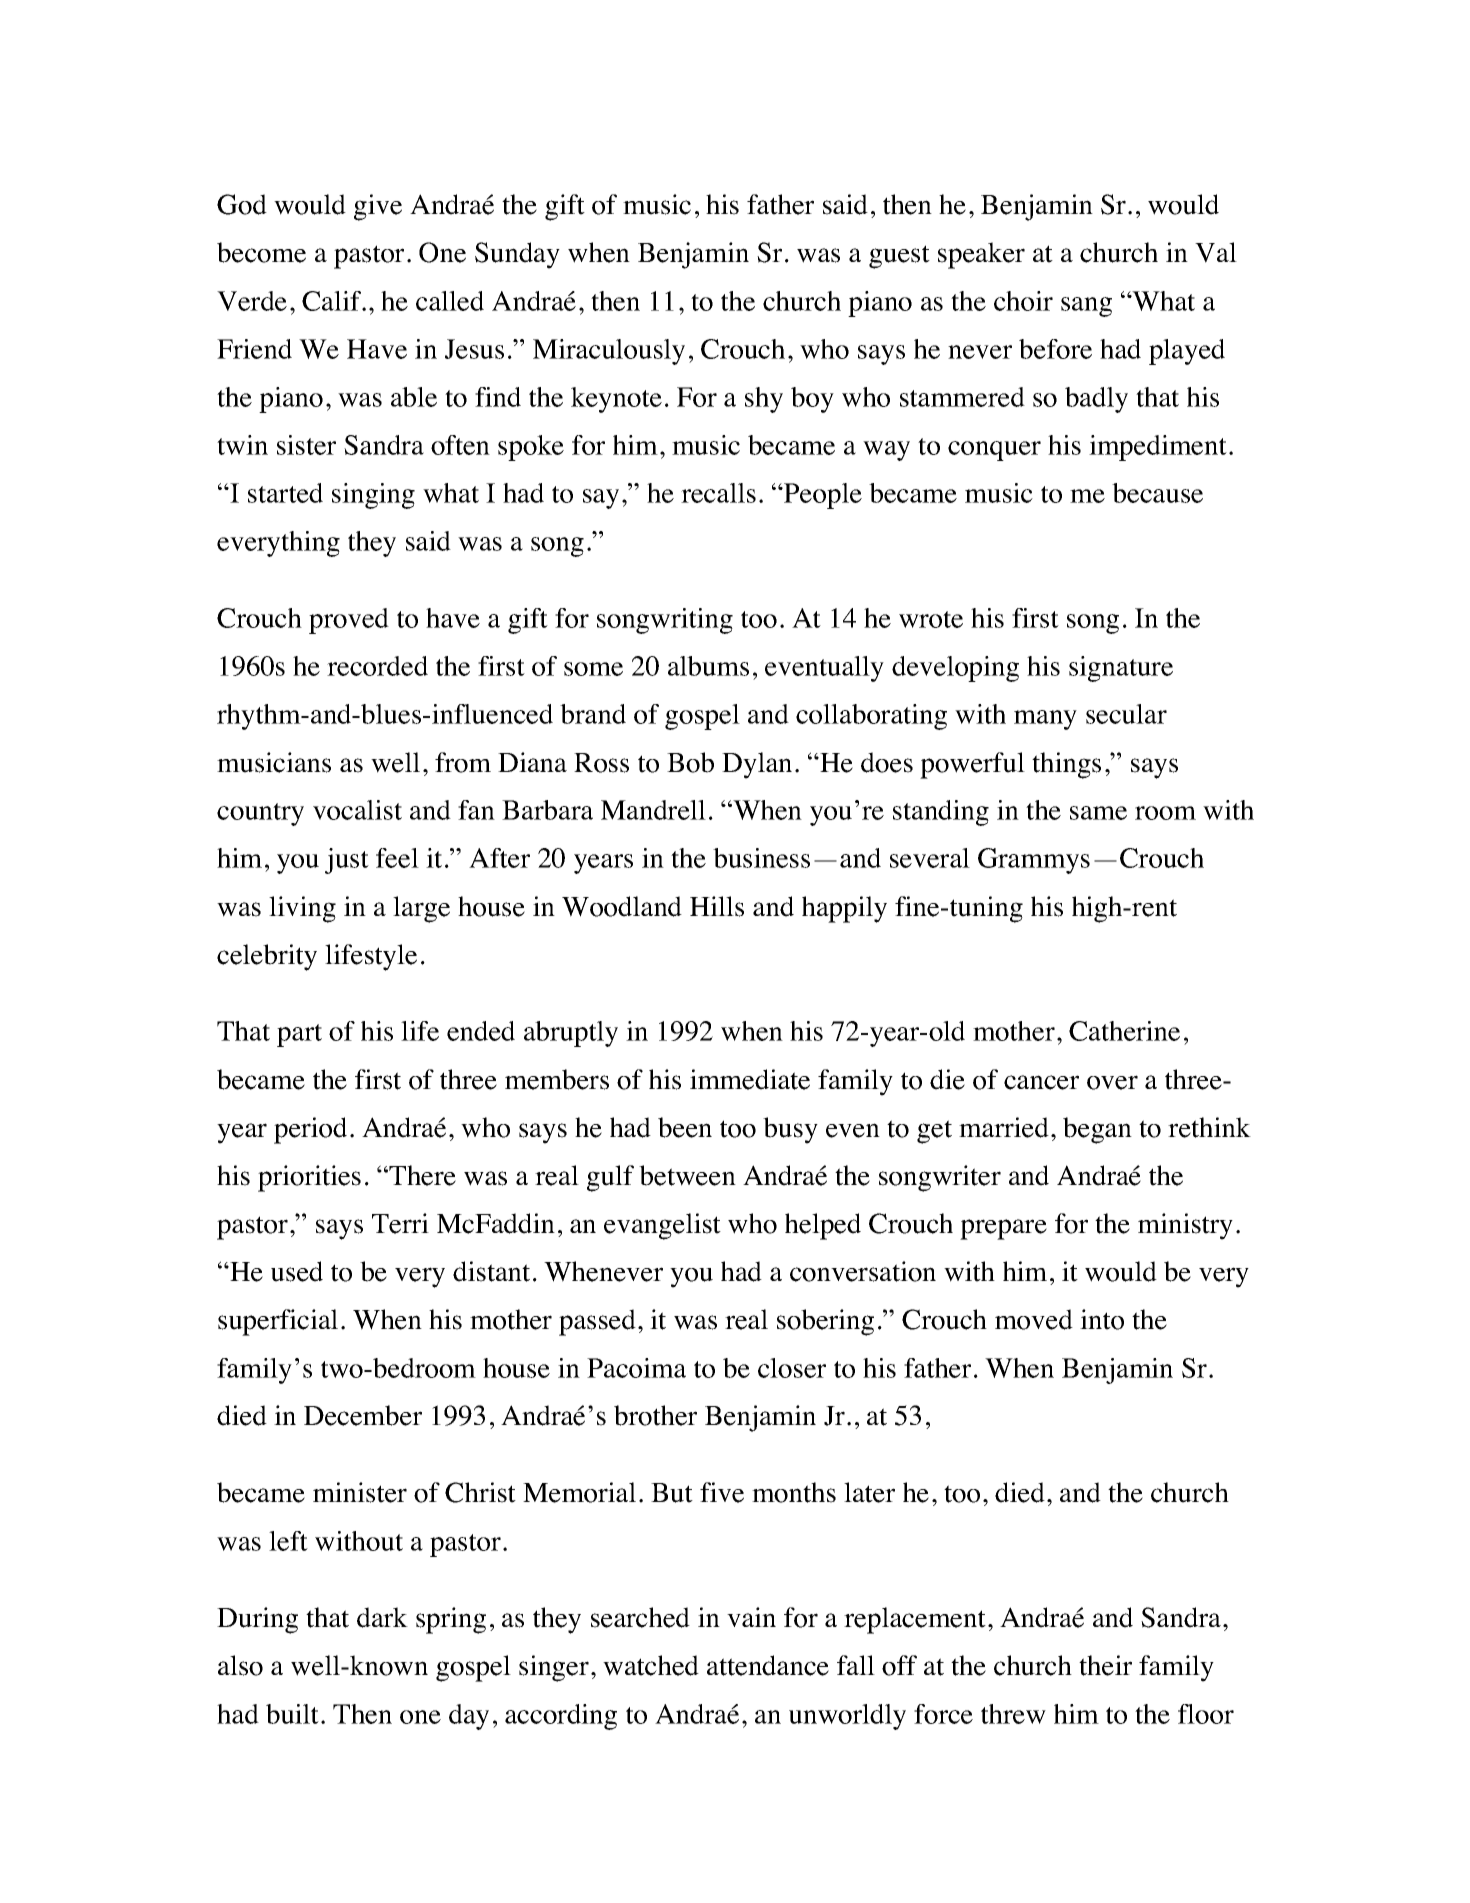 This document has height=1903, width=1470. What do you see at coordinates (378, 207) in the document?
I see `give` at bounding box center [378, 207].
